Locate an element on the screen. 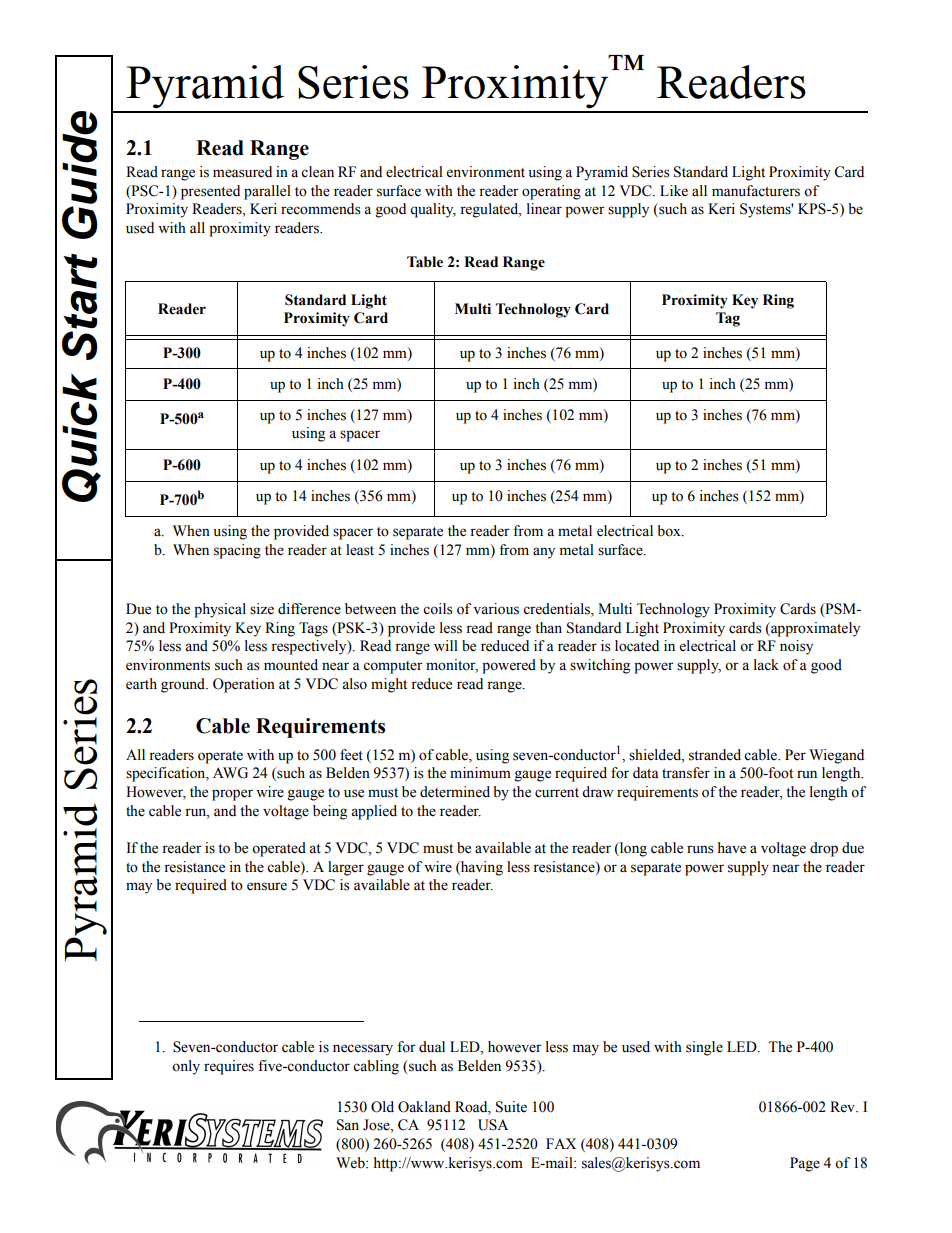  box is located at coordinates (670, 531).
